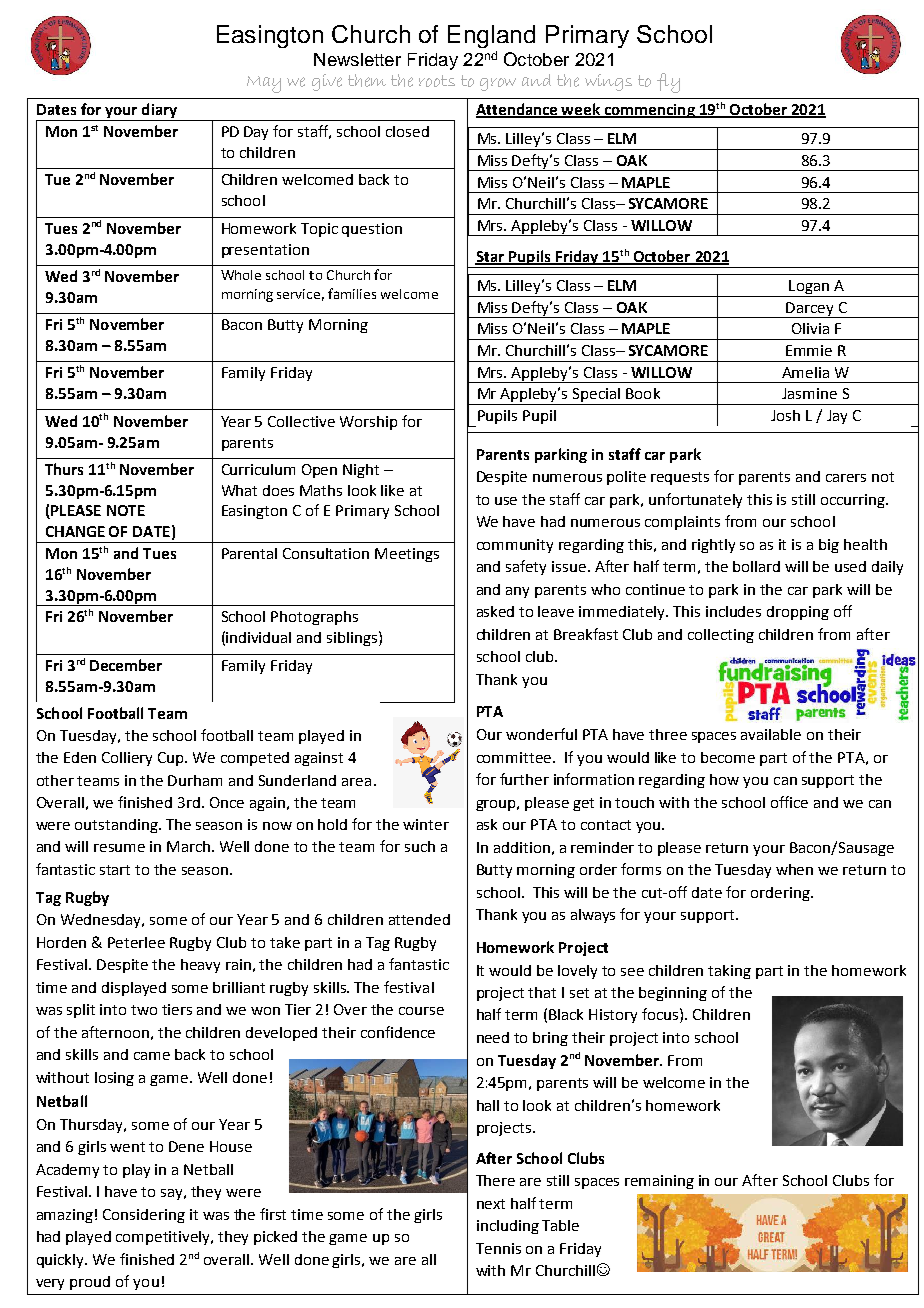  What do you see at coordinates (126, 510) in the screenshot?
I see `NOTE` at bounding box center [126, 510].
